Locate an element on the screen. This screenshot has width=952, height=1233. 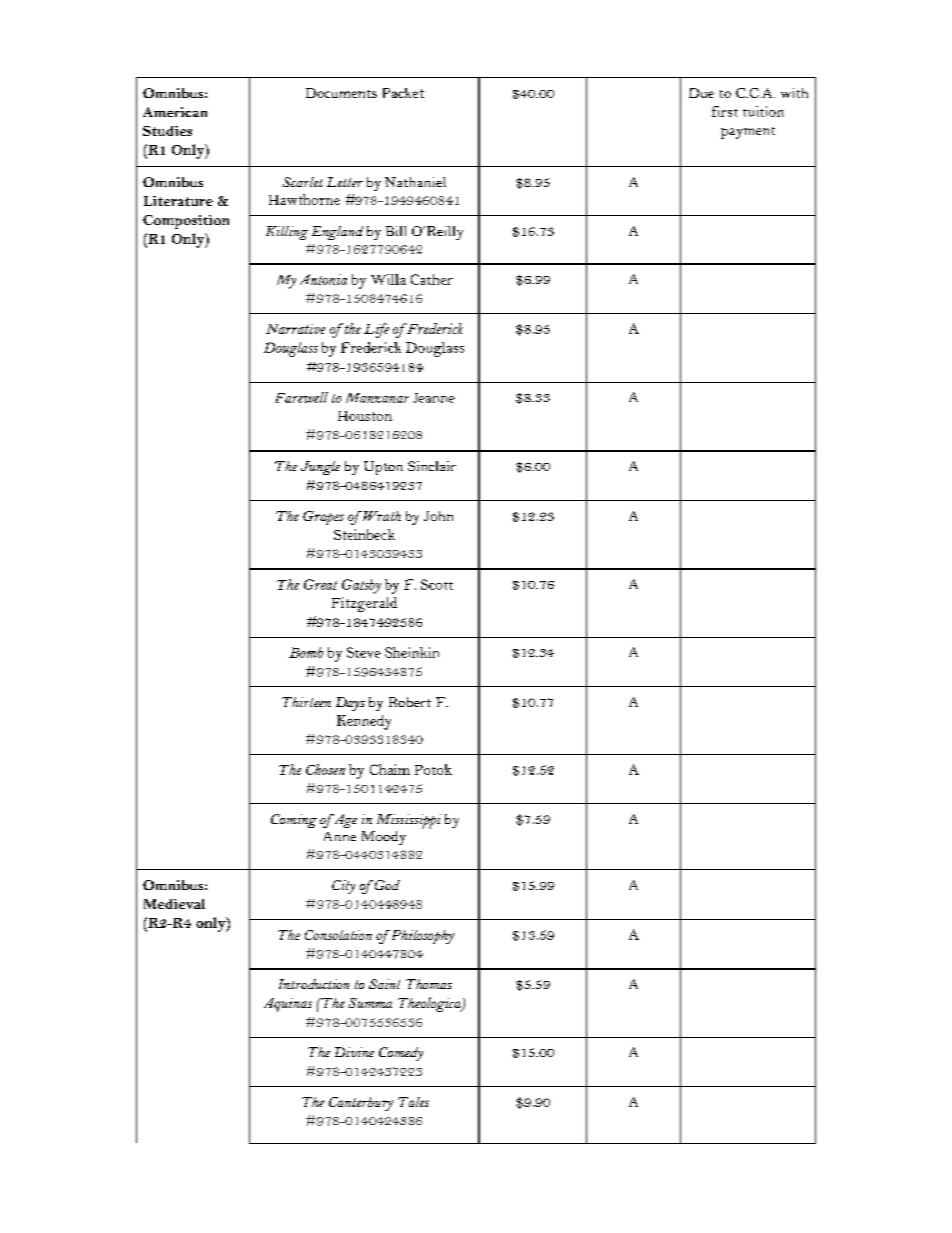
Tales is located at coordinates (413, 1102).
